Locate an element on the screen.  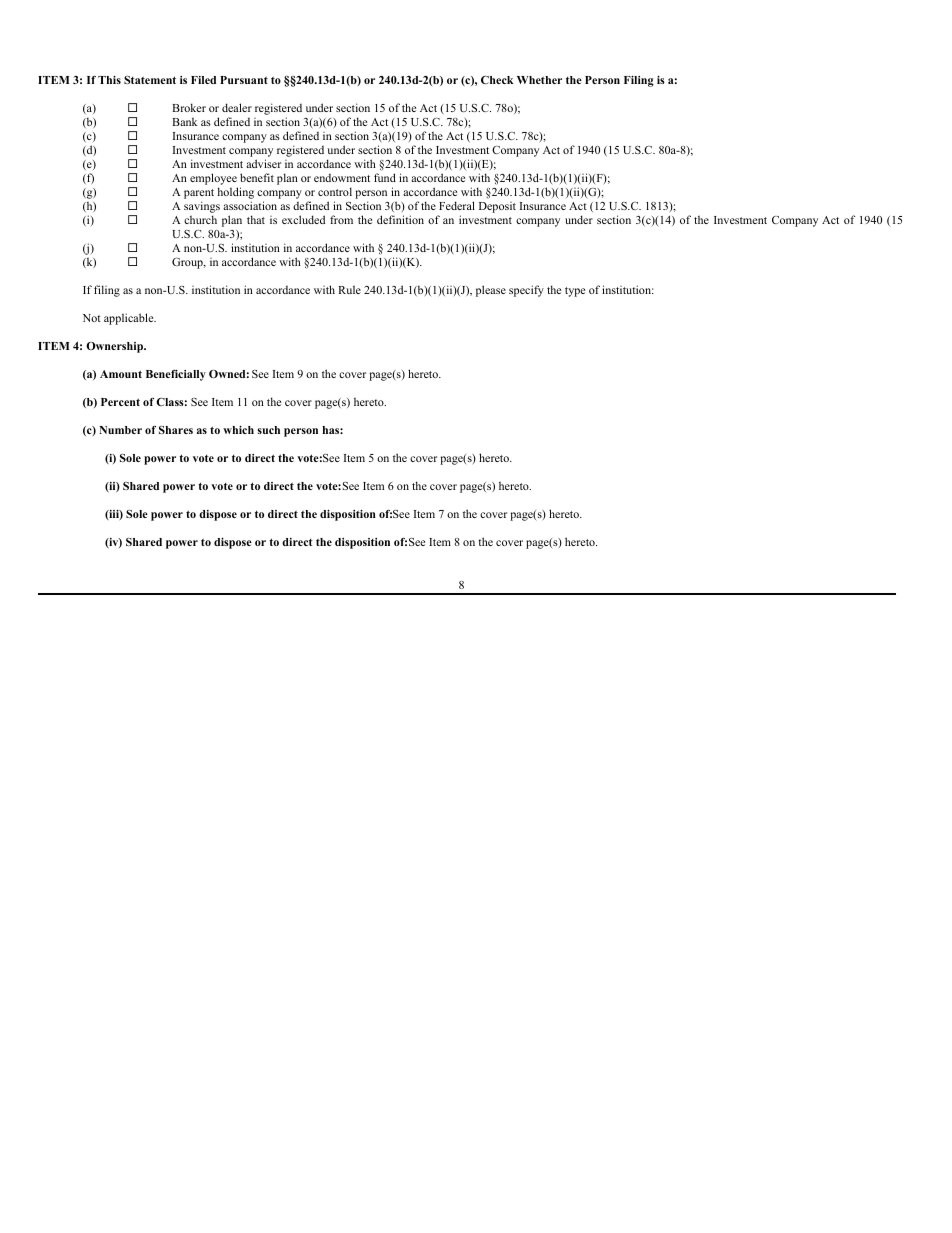
applicable is located at coordinates (130, 319).
